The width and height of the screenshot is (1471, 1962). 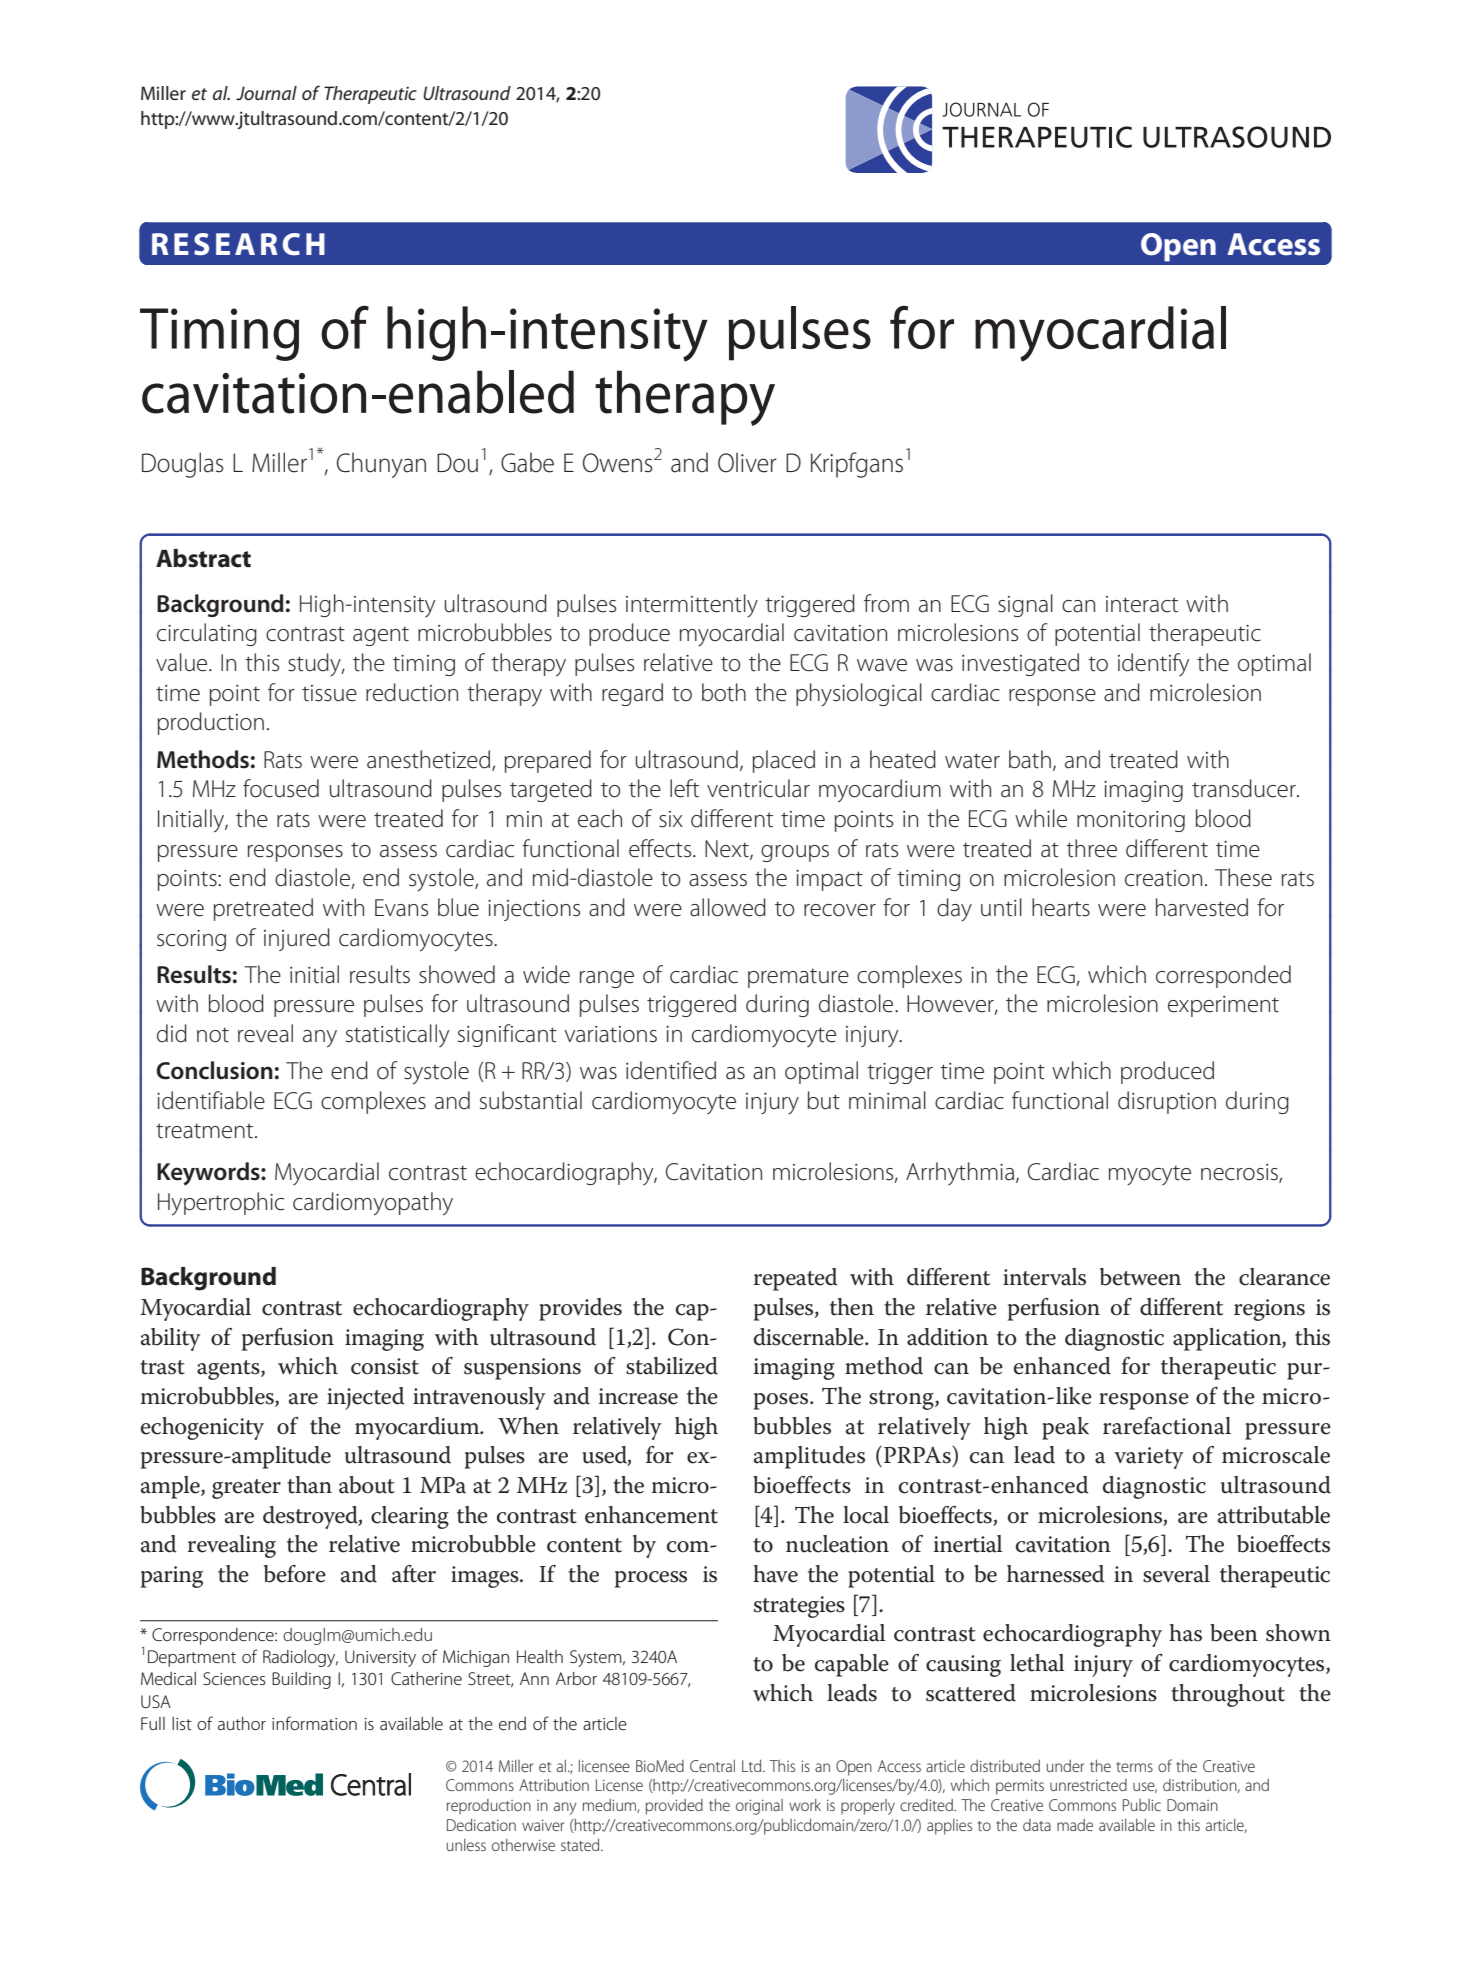 I want to click on corresponded, so click(x=1223, y=976).
